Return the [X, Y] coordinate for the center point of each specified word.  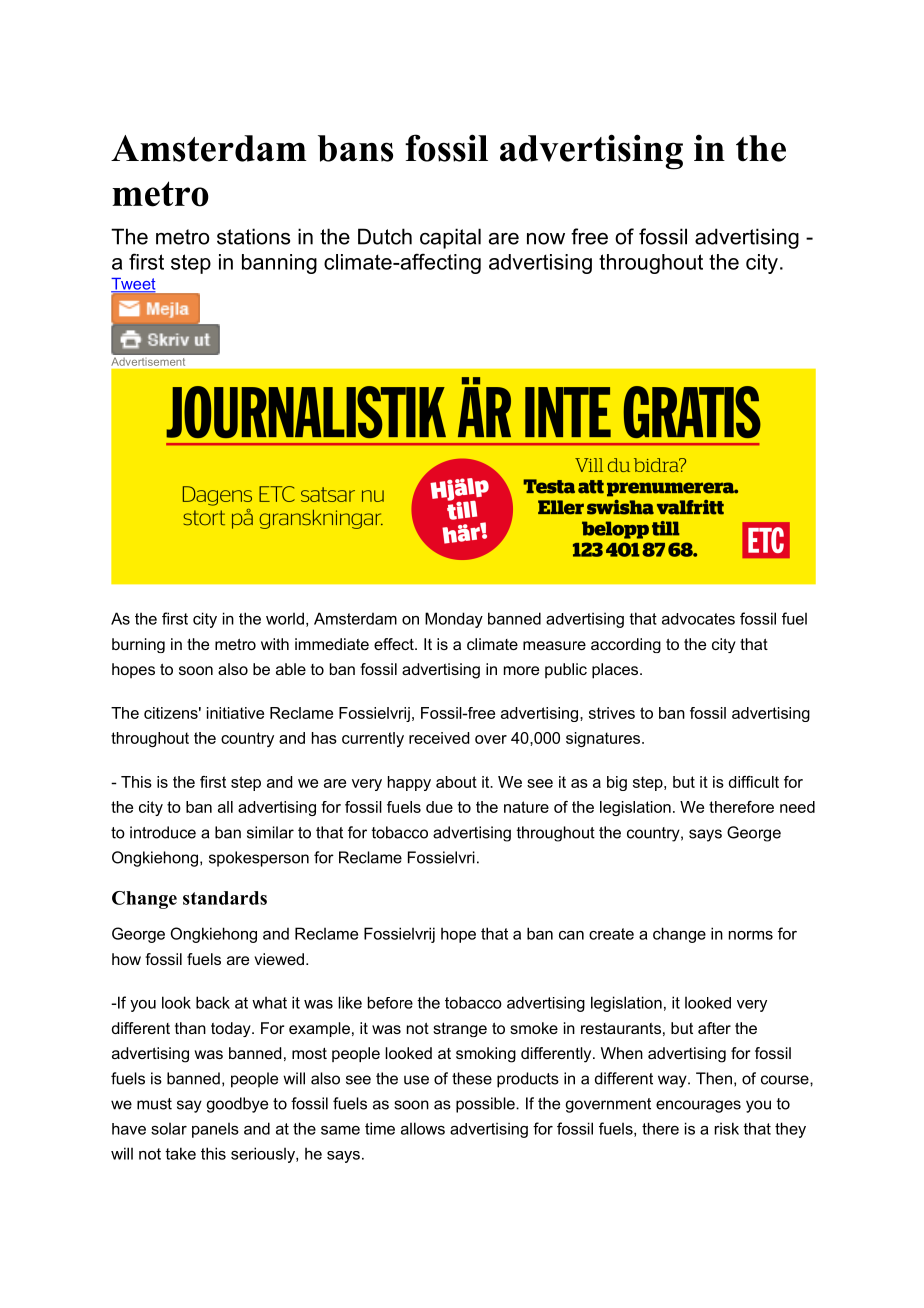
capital [450, 238]
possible [486, 1105]
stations [253, 236]
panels [215, 1130]
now [546, 238]
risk [727, 1128]
